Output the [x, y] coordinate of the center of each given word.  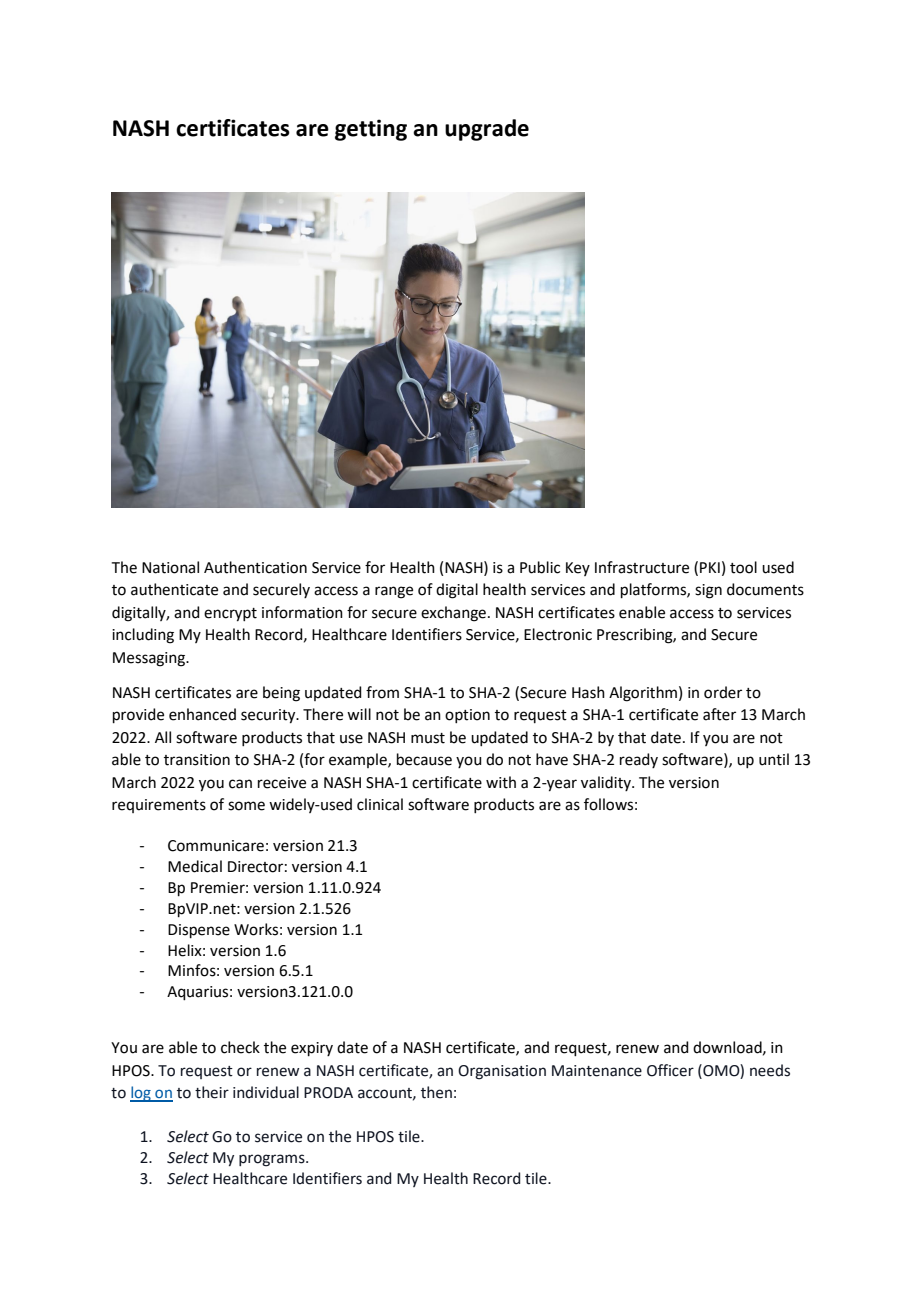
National [170, 567]
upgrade [487, 130]
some [246, 806]
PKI [710, 567]
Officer [670, 1070]
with [501, 782]
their [212, 1092]
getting [371, 130]
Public [540, 567]
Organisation [502, 1072]
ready [639, 760]
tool [743, 567]
